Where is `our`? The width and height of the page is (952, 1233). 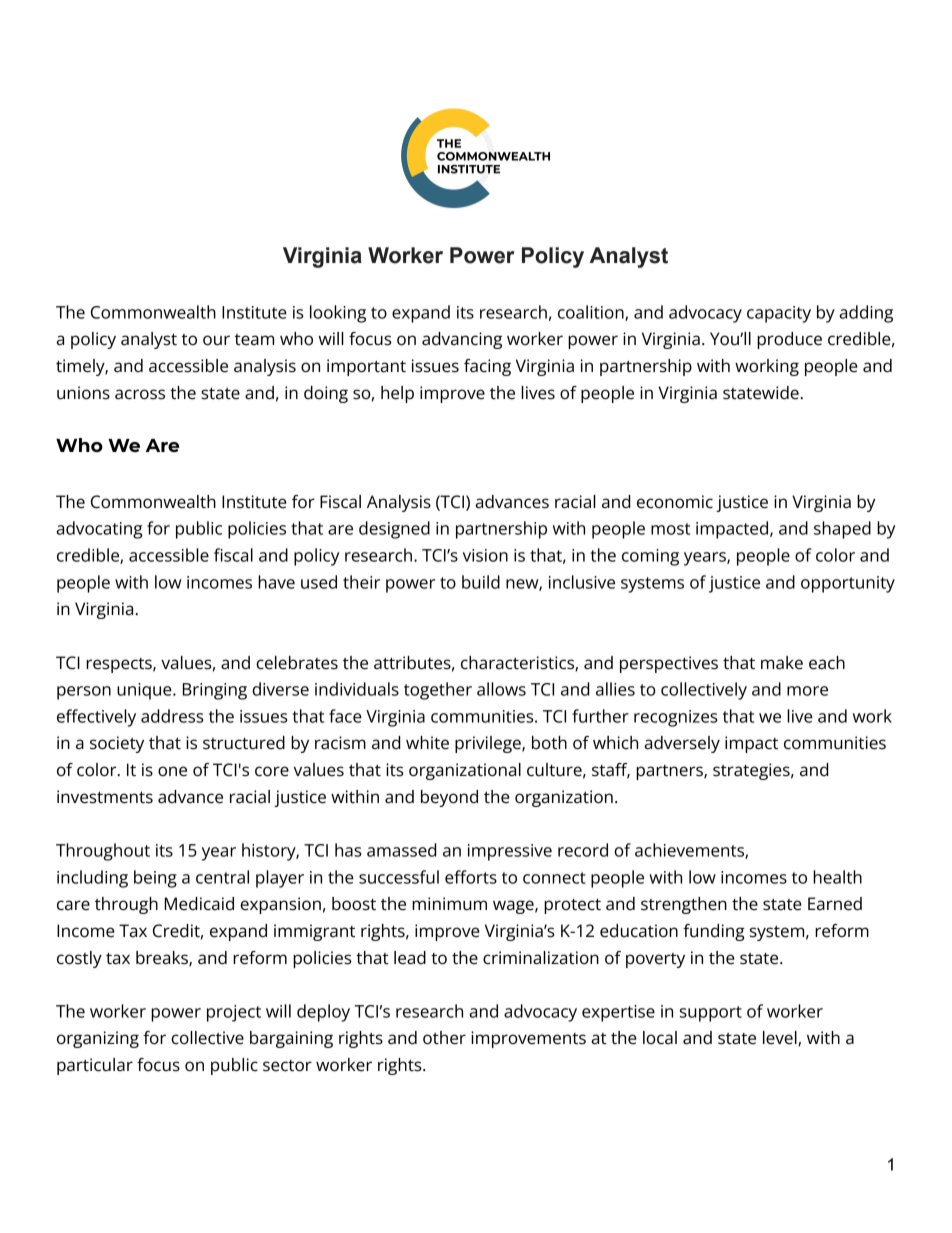
our is located at coordinates (216, 340).
